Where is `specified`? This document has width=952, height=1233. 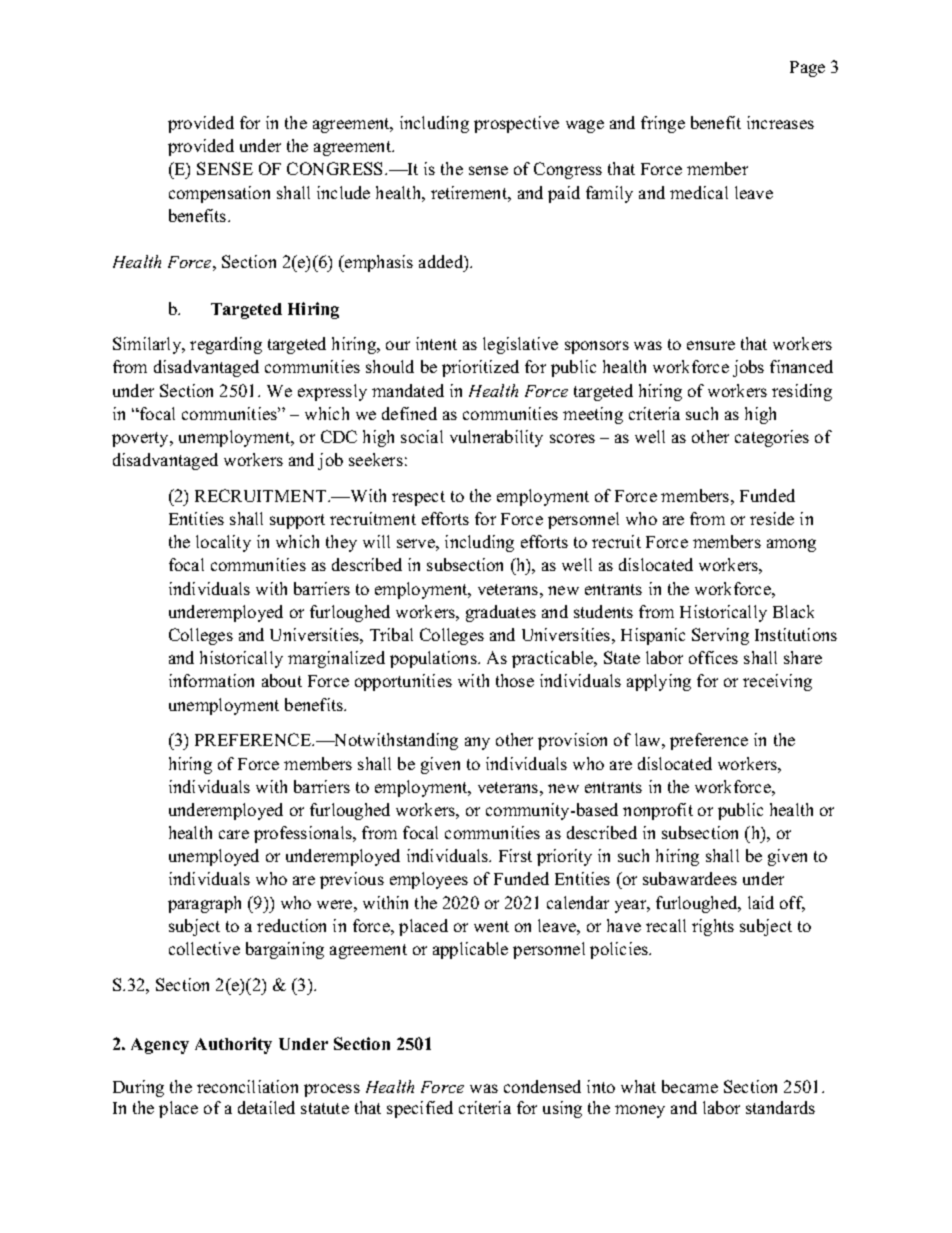
specified is located at coordinates (420, 1109).
